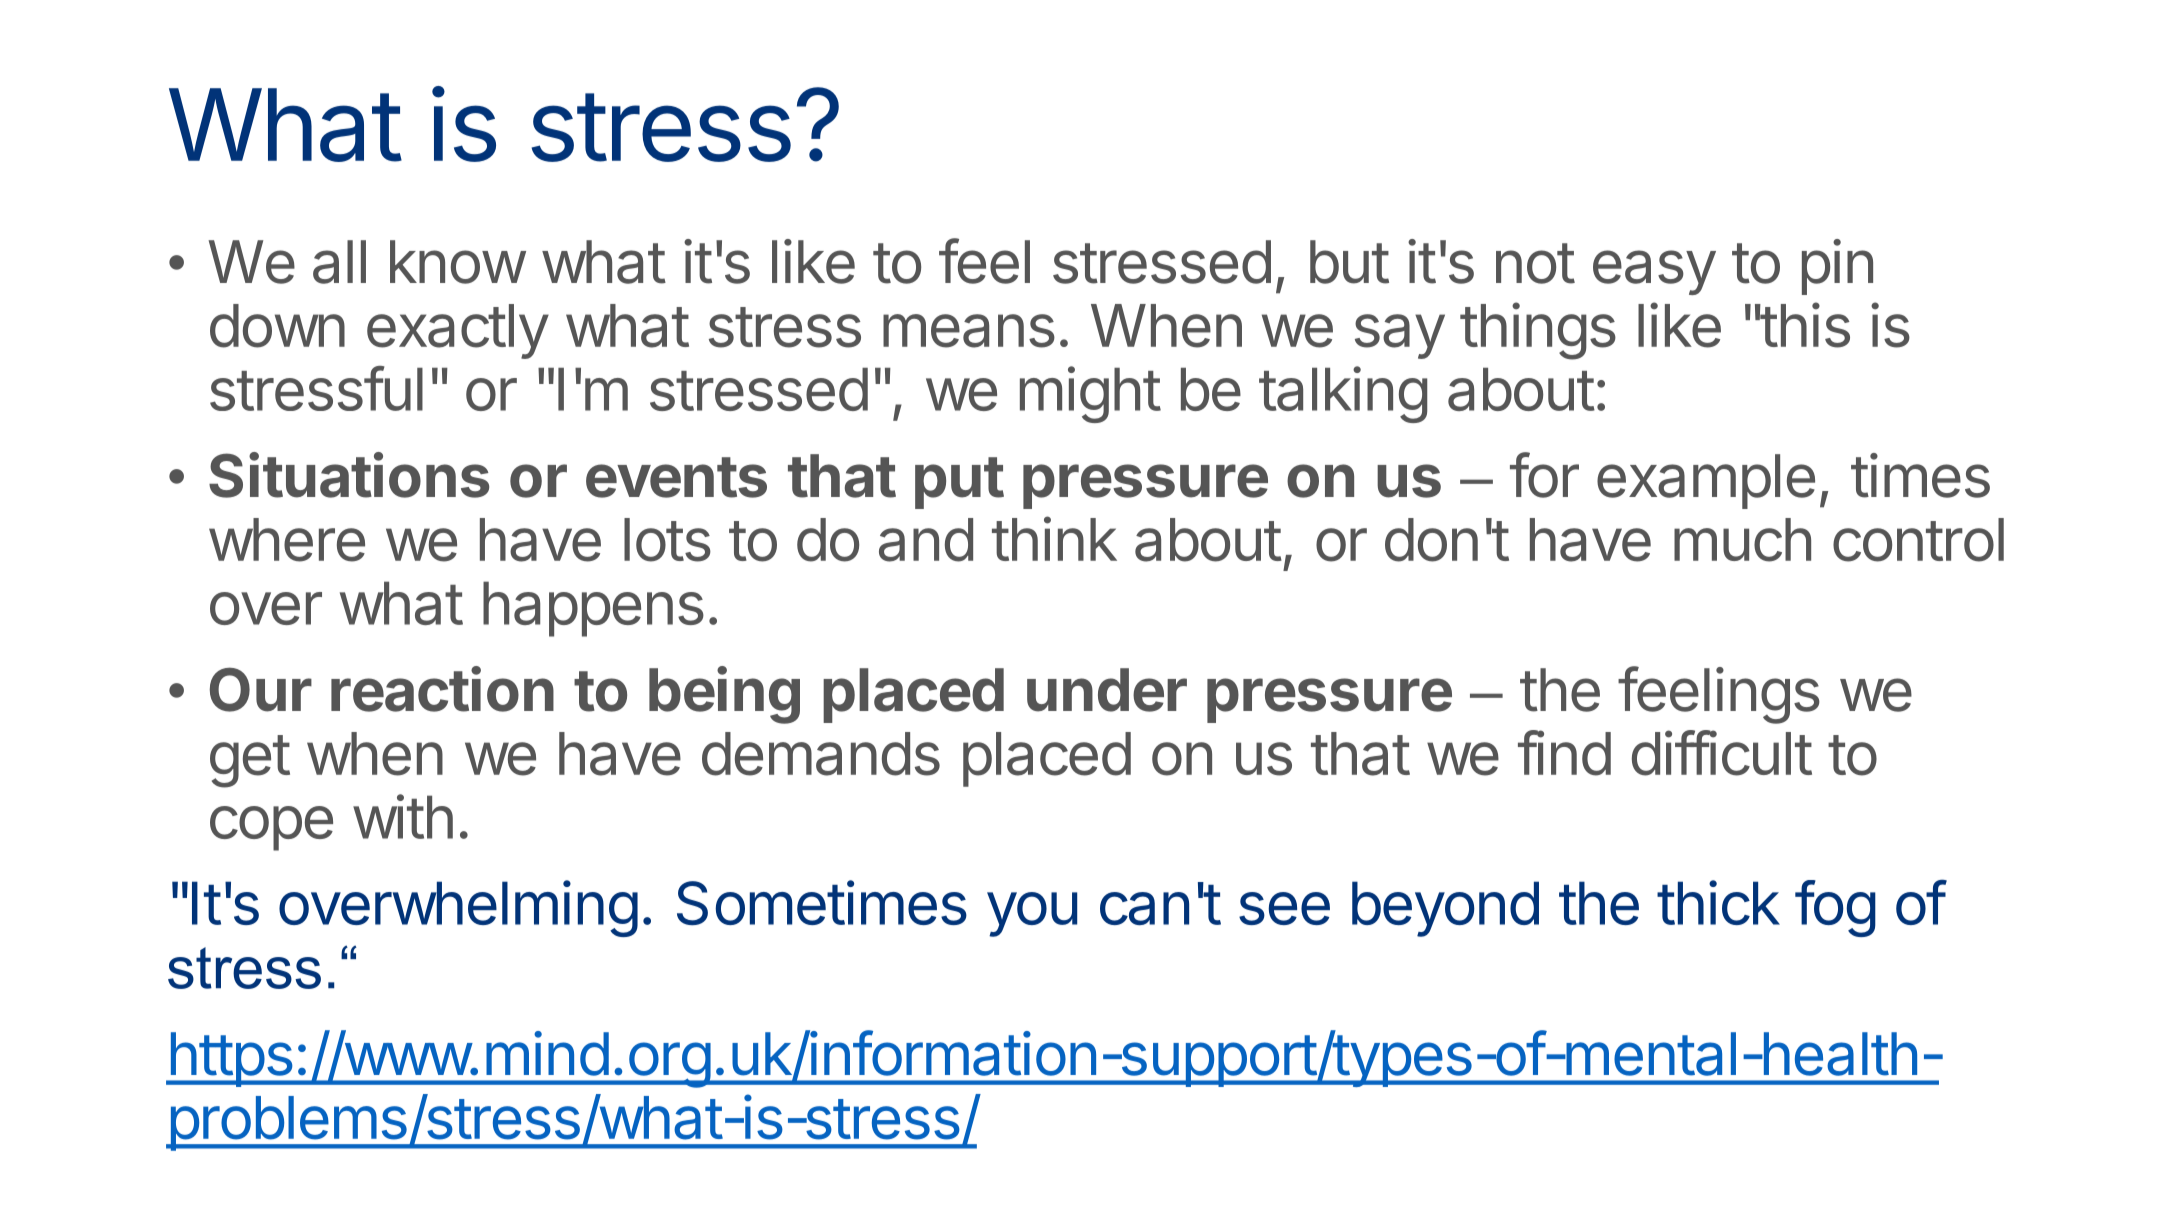 Image resolution: width=2178 pixels, height=1225 pixels. I want to click on reaction, so click(442, 689).
